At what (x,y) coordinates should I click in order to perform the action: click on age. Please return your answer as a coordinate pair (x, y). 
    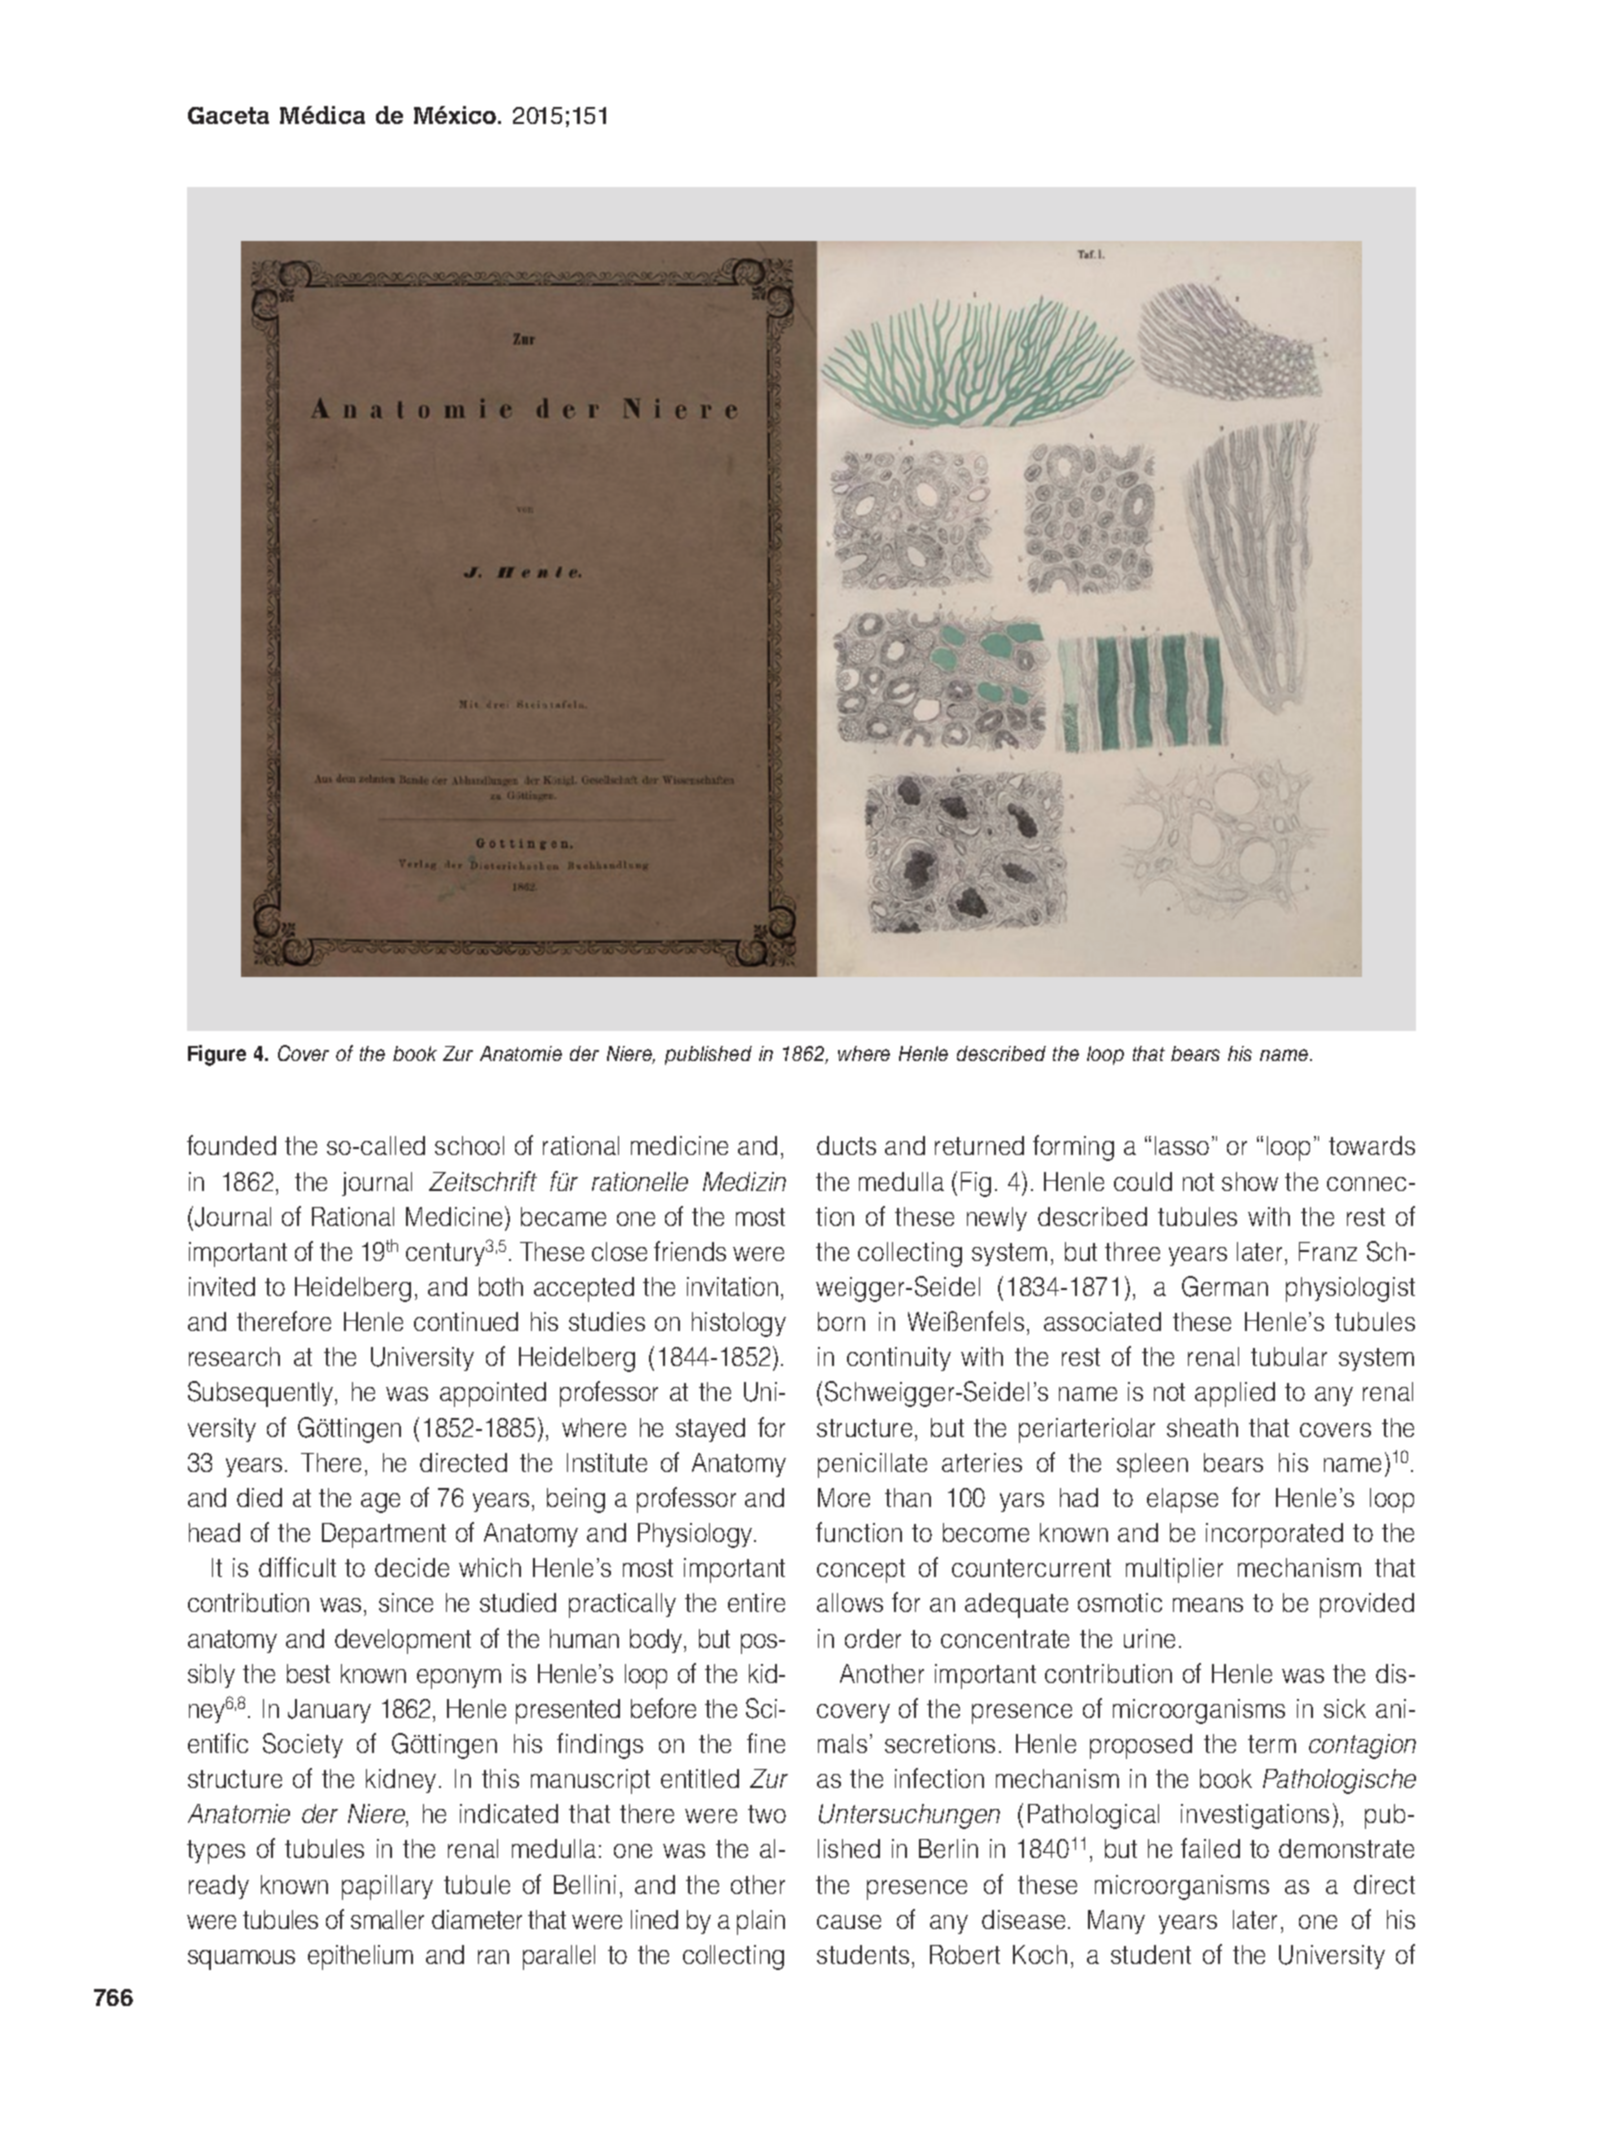
    Looking at the image, I should click on (380, 1503).
